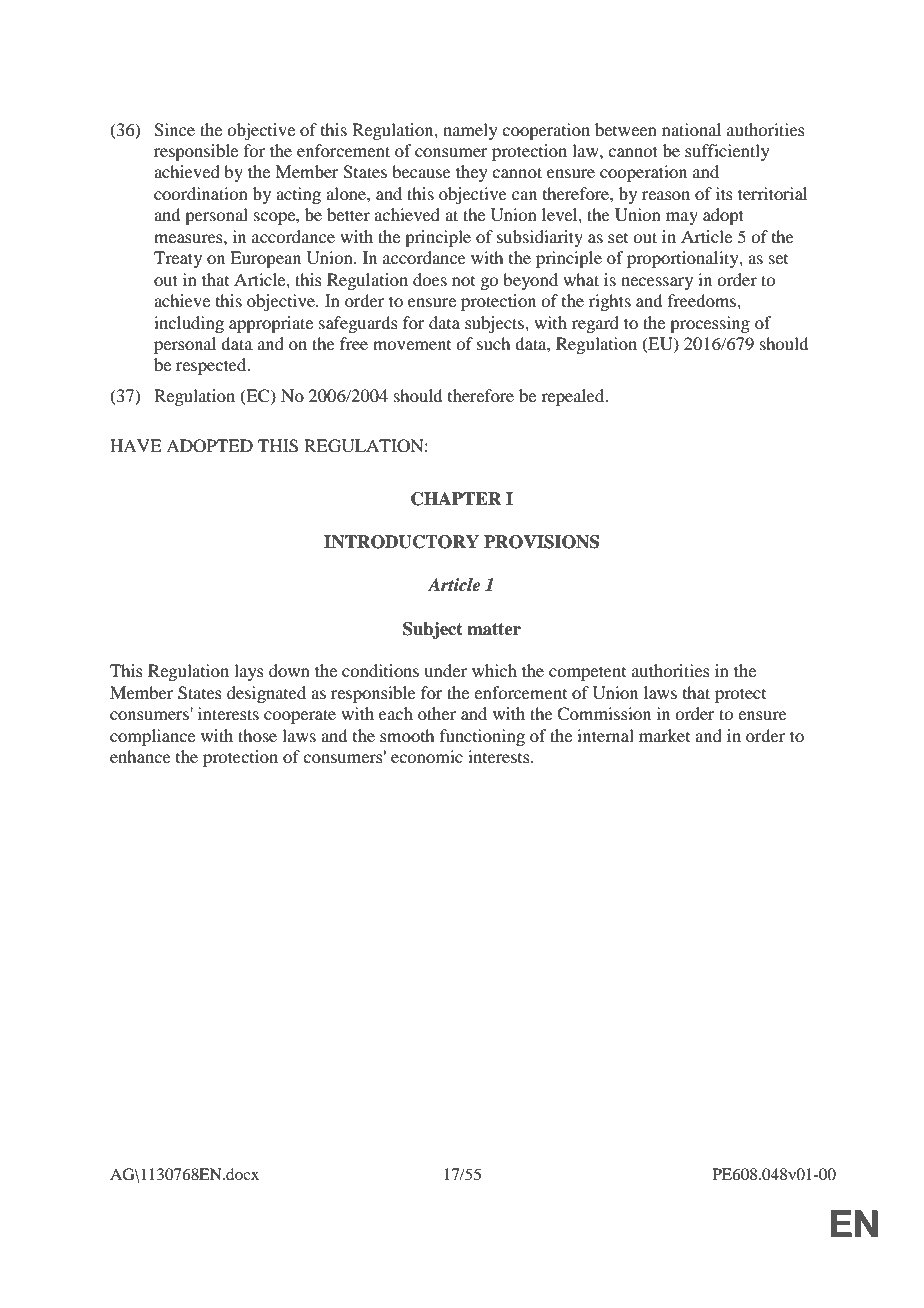 The image size is (924, 1308). Describe the element at coordinates (401, 542) in the screenshot. I see `INTRODUCTORY` at that location.
